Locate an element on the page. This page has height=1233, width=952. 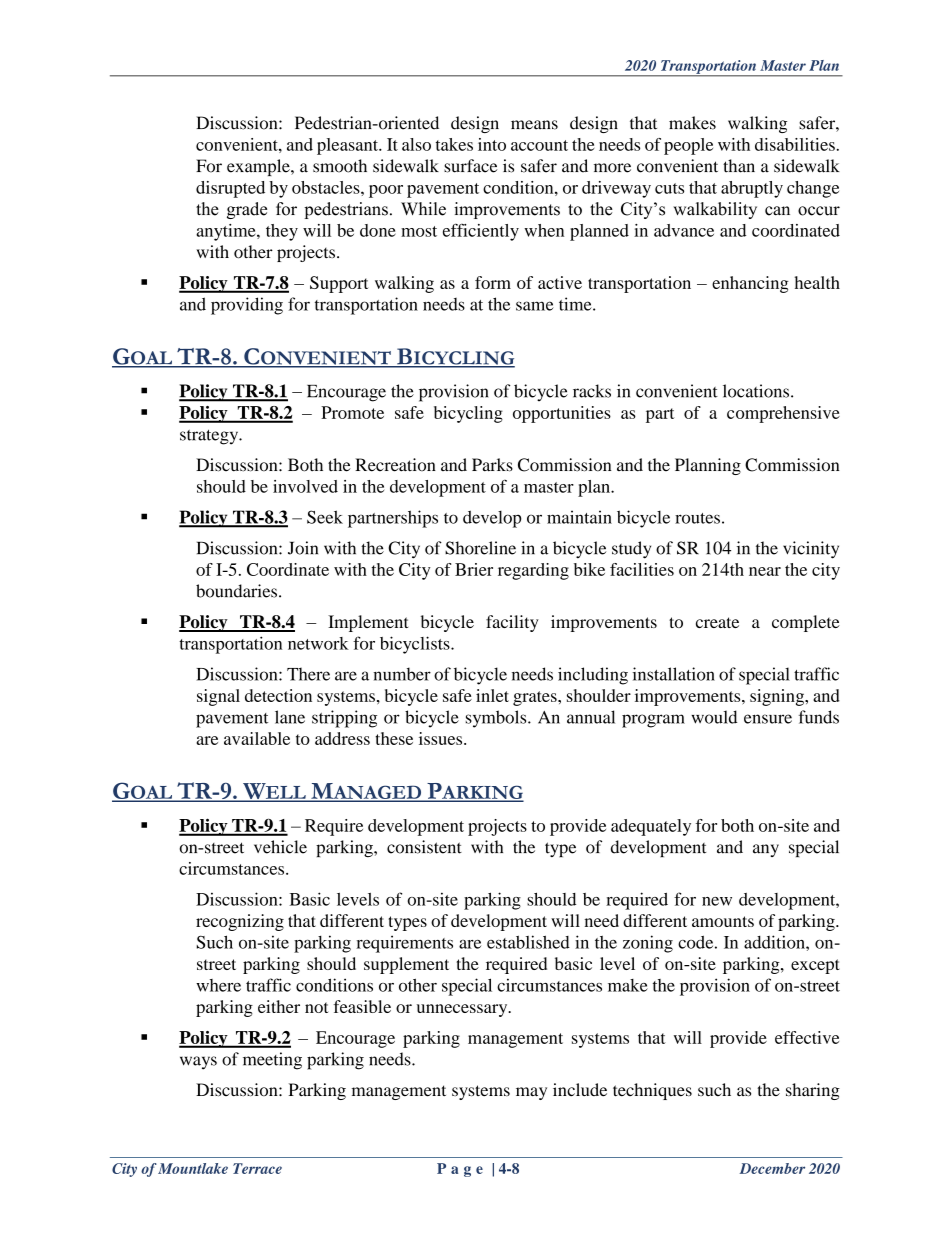
may is located at coordinates (531, 1093).
